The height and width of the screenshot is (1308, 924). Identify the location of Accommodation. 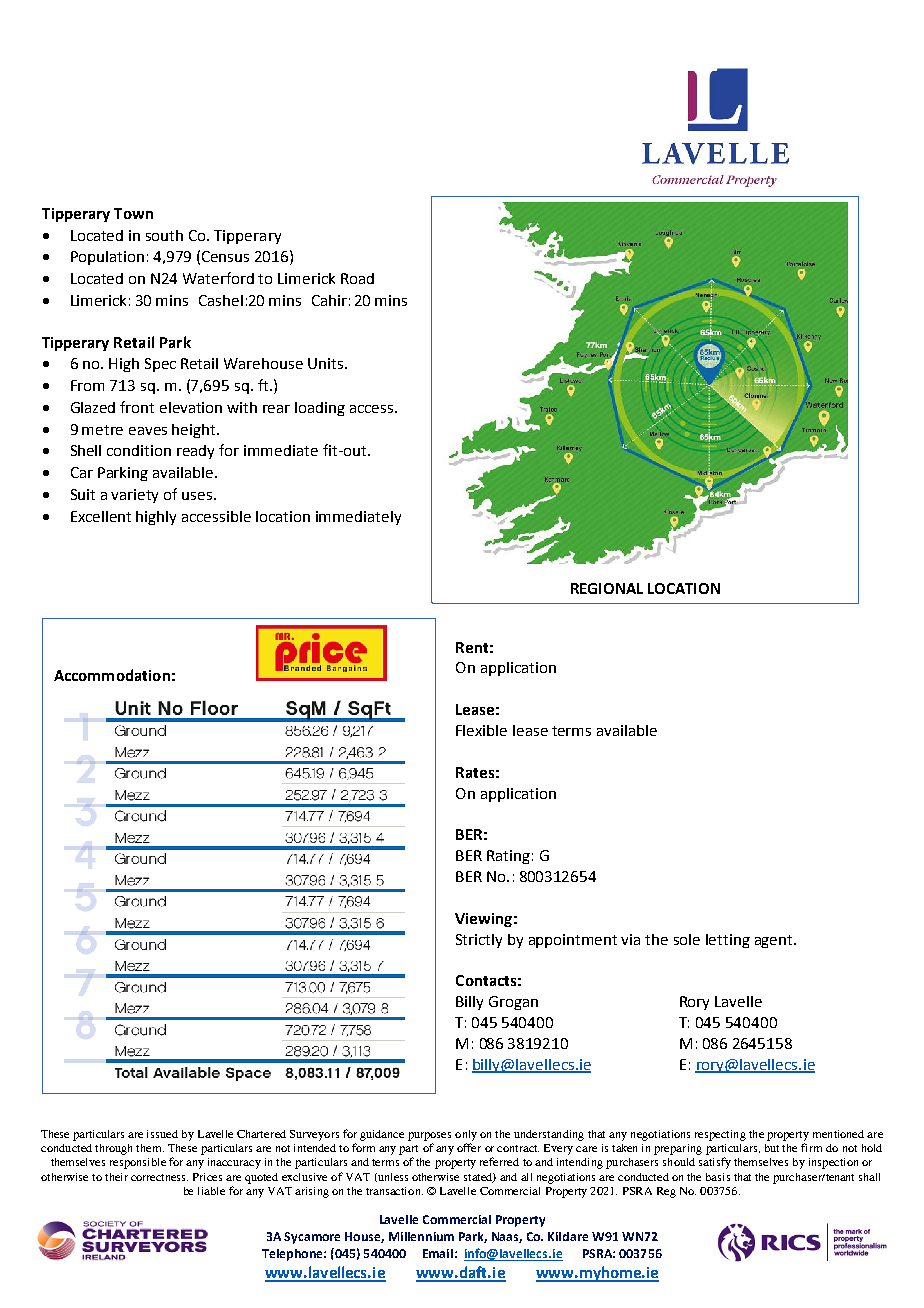
(112, 675).
